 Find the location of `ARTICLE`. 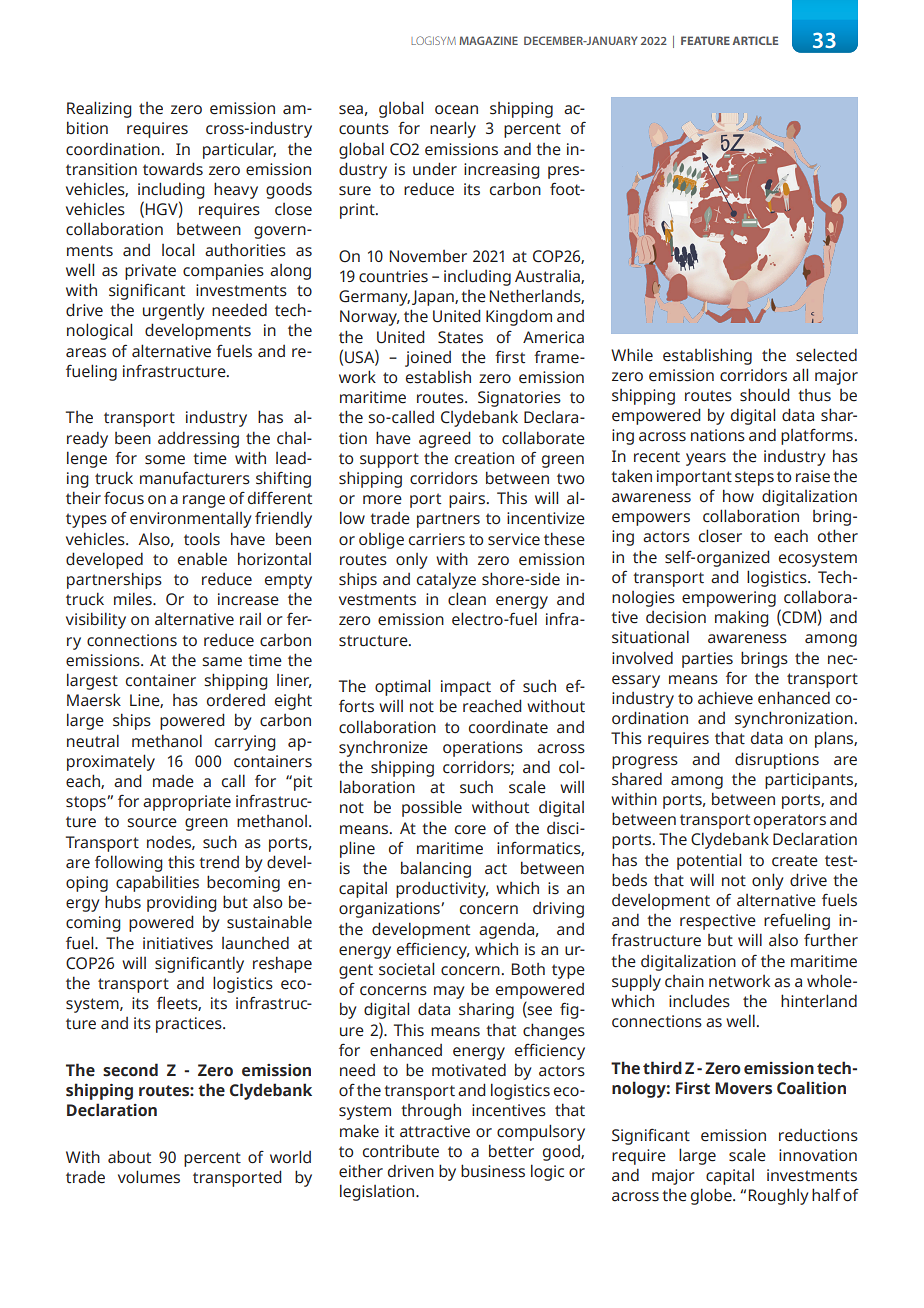

ARTICLE is located at coordinates (755, 40).
